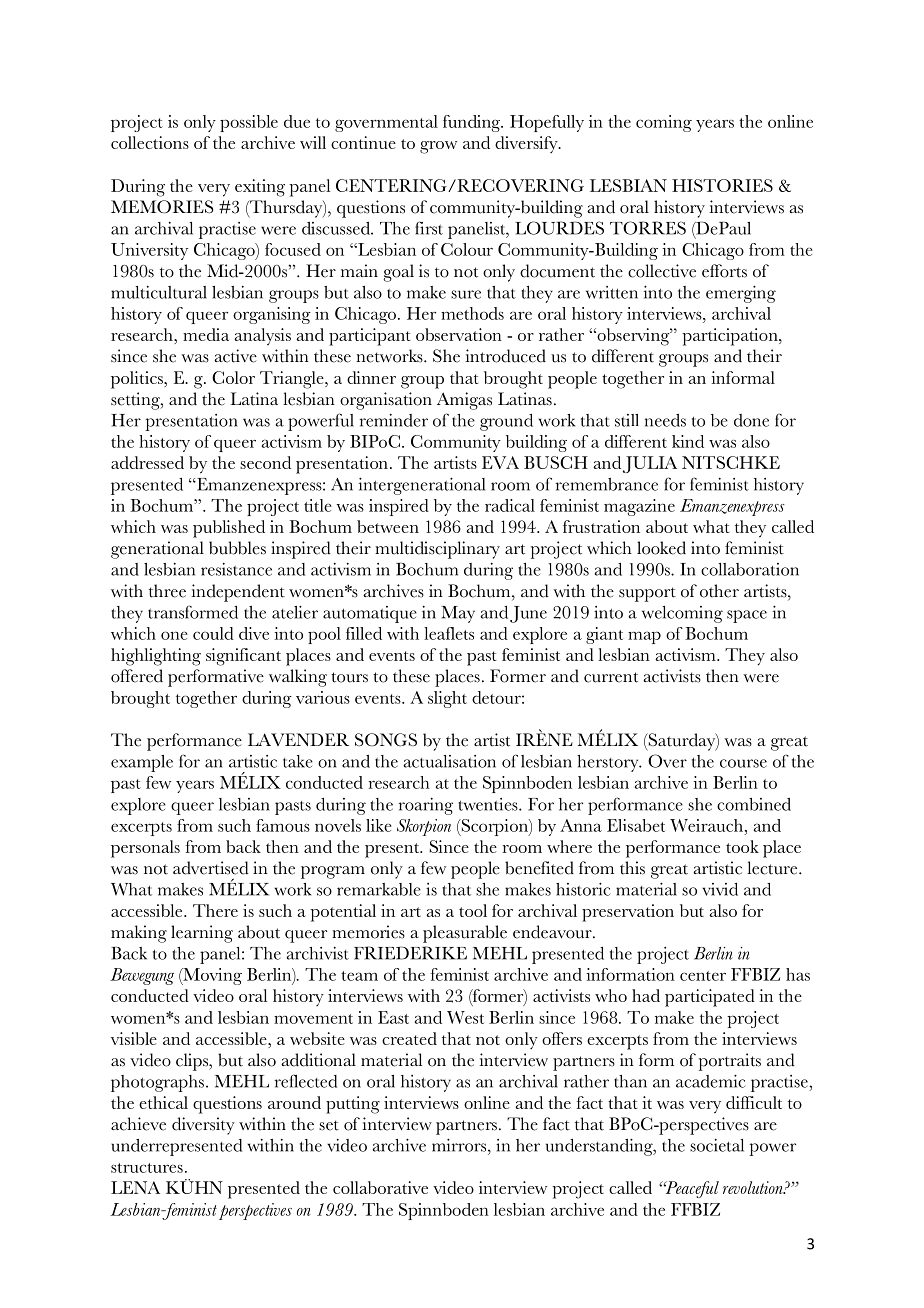 This screenshot has height=1308, width=924. What do you see at coordinates (147, 1168) in the screenshot?
I see `structures` at bounding box center [147, 1168].
